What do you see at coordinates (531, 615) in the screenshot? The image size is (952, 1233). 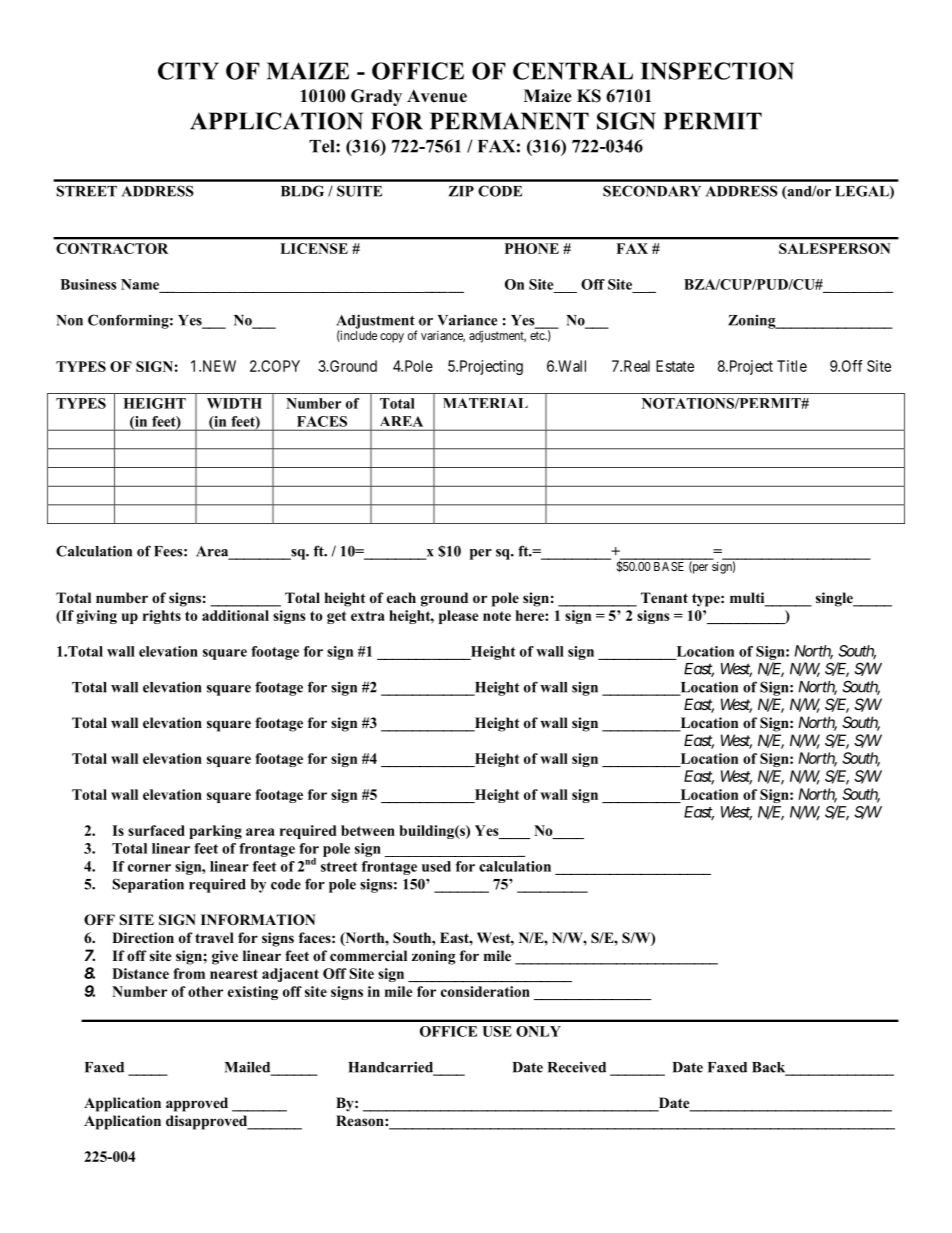 I see `here` at bounding box center [531, 615].
